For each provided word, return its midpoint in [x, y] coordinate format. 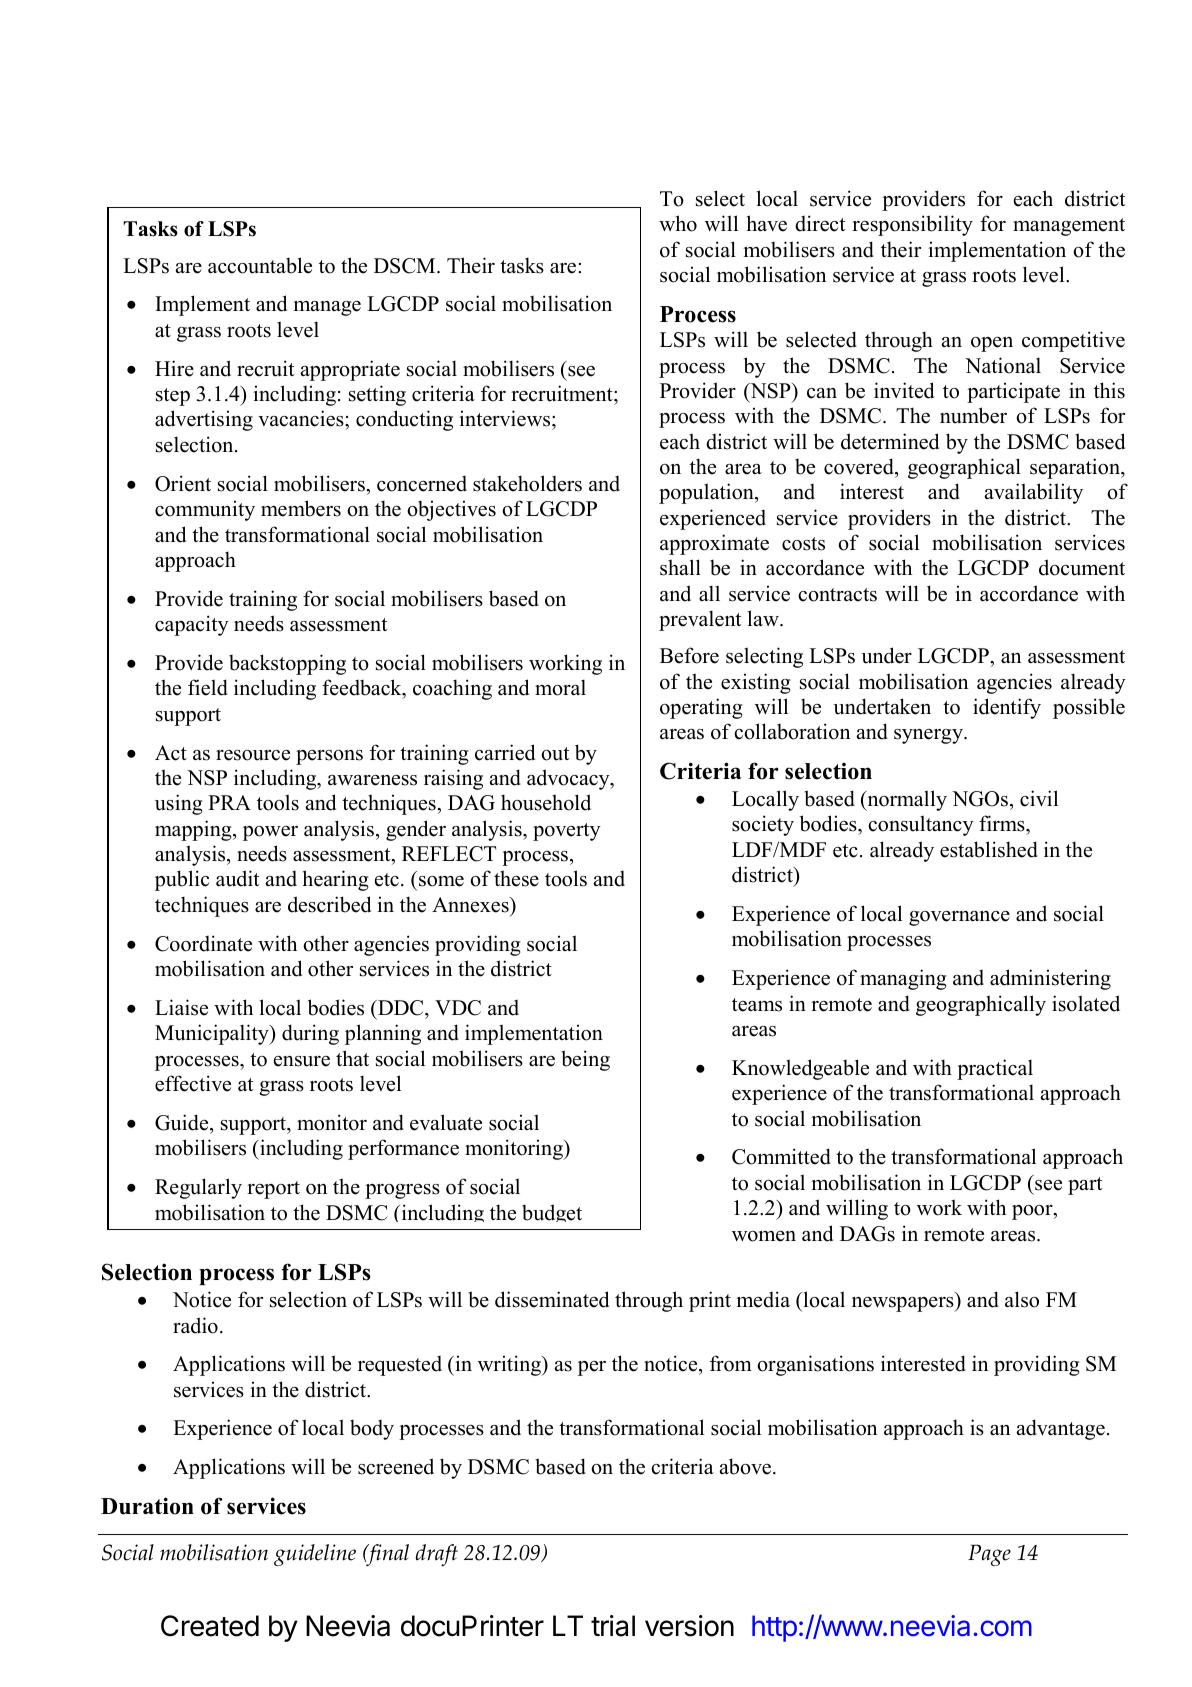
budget [552, 1213]
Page [989, 1555]
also [1022, 1299]
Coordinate [203, 943]
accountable [260, 265]
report [273, 1190]
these [516, 878]
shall [680, 567]
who [678, 223]
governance [959, 918]
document [1082, 567]
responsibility [912, 225]
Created [210, 1626]
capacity [192, 625]
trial [613, 1626]
